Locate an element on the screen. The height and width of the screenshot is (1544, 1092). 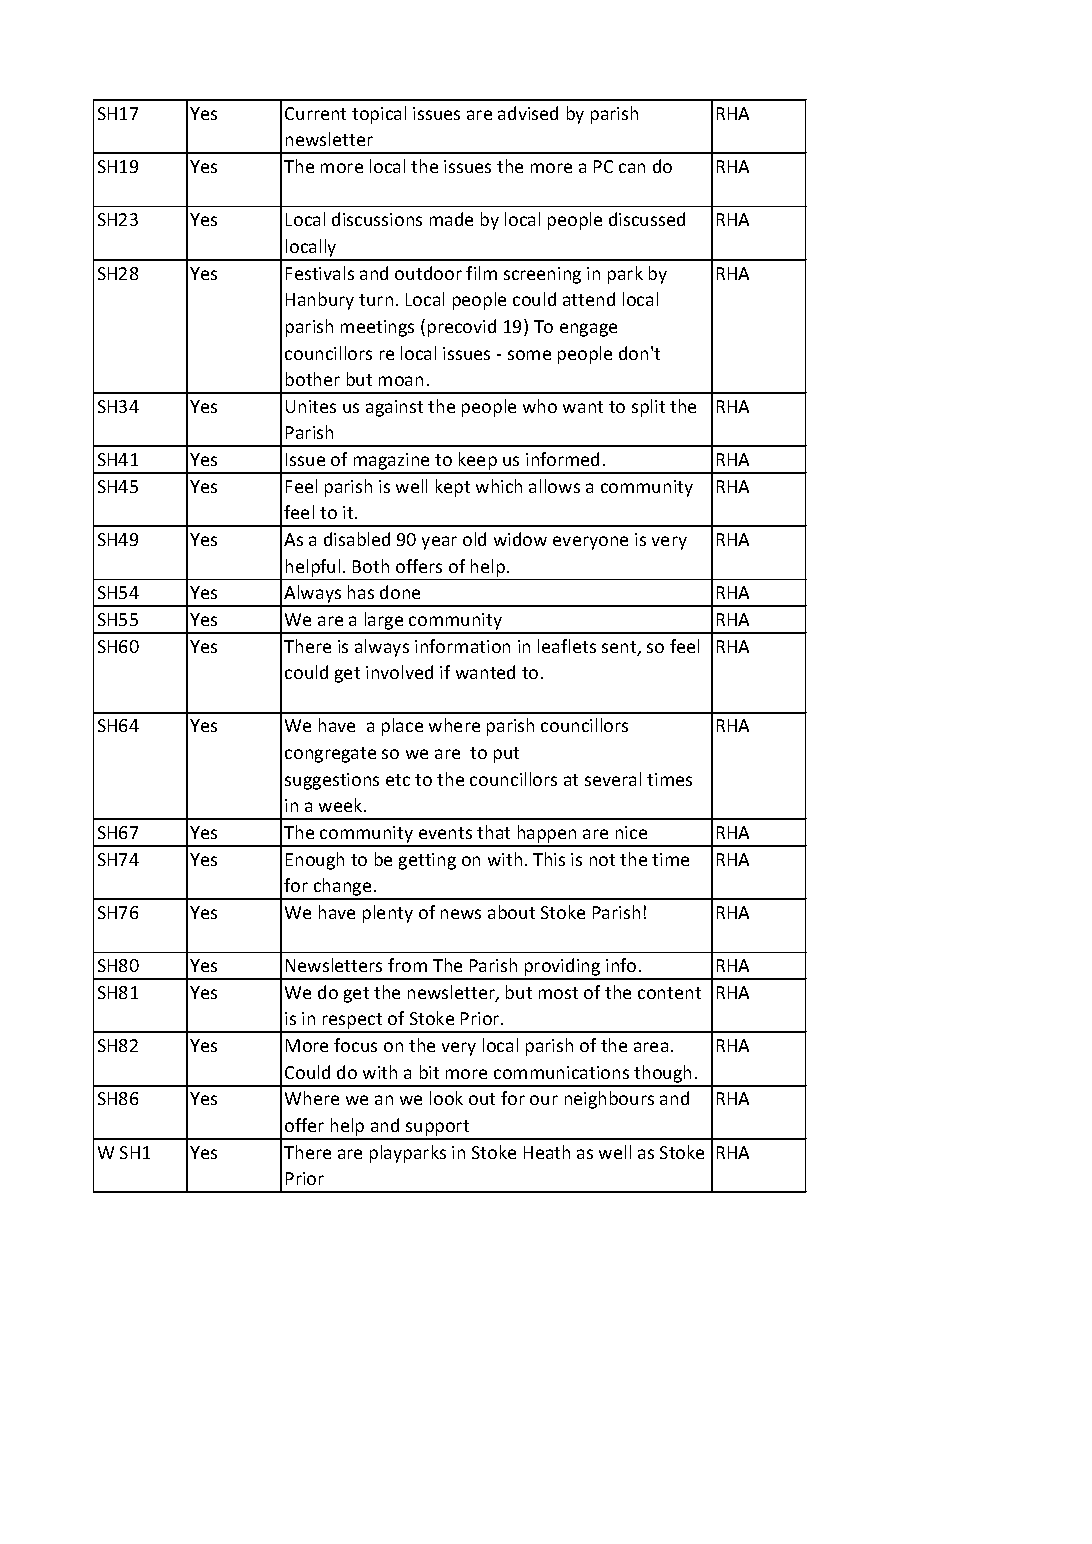
change is located at coordinates (343, 888).
